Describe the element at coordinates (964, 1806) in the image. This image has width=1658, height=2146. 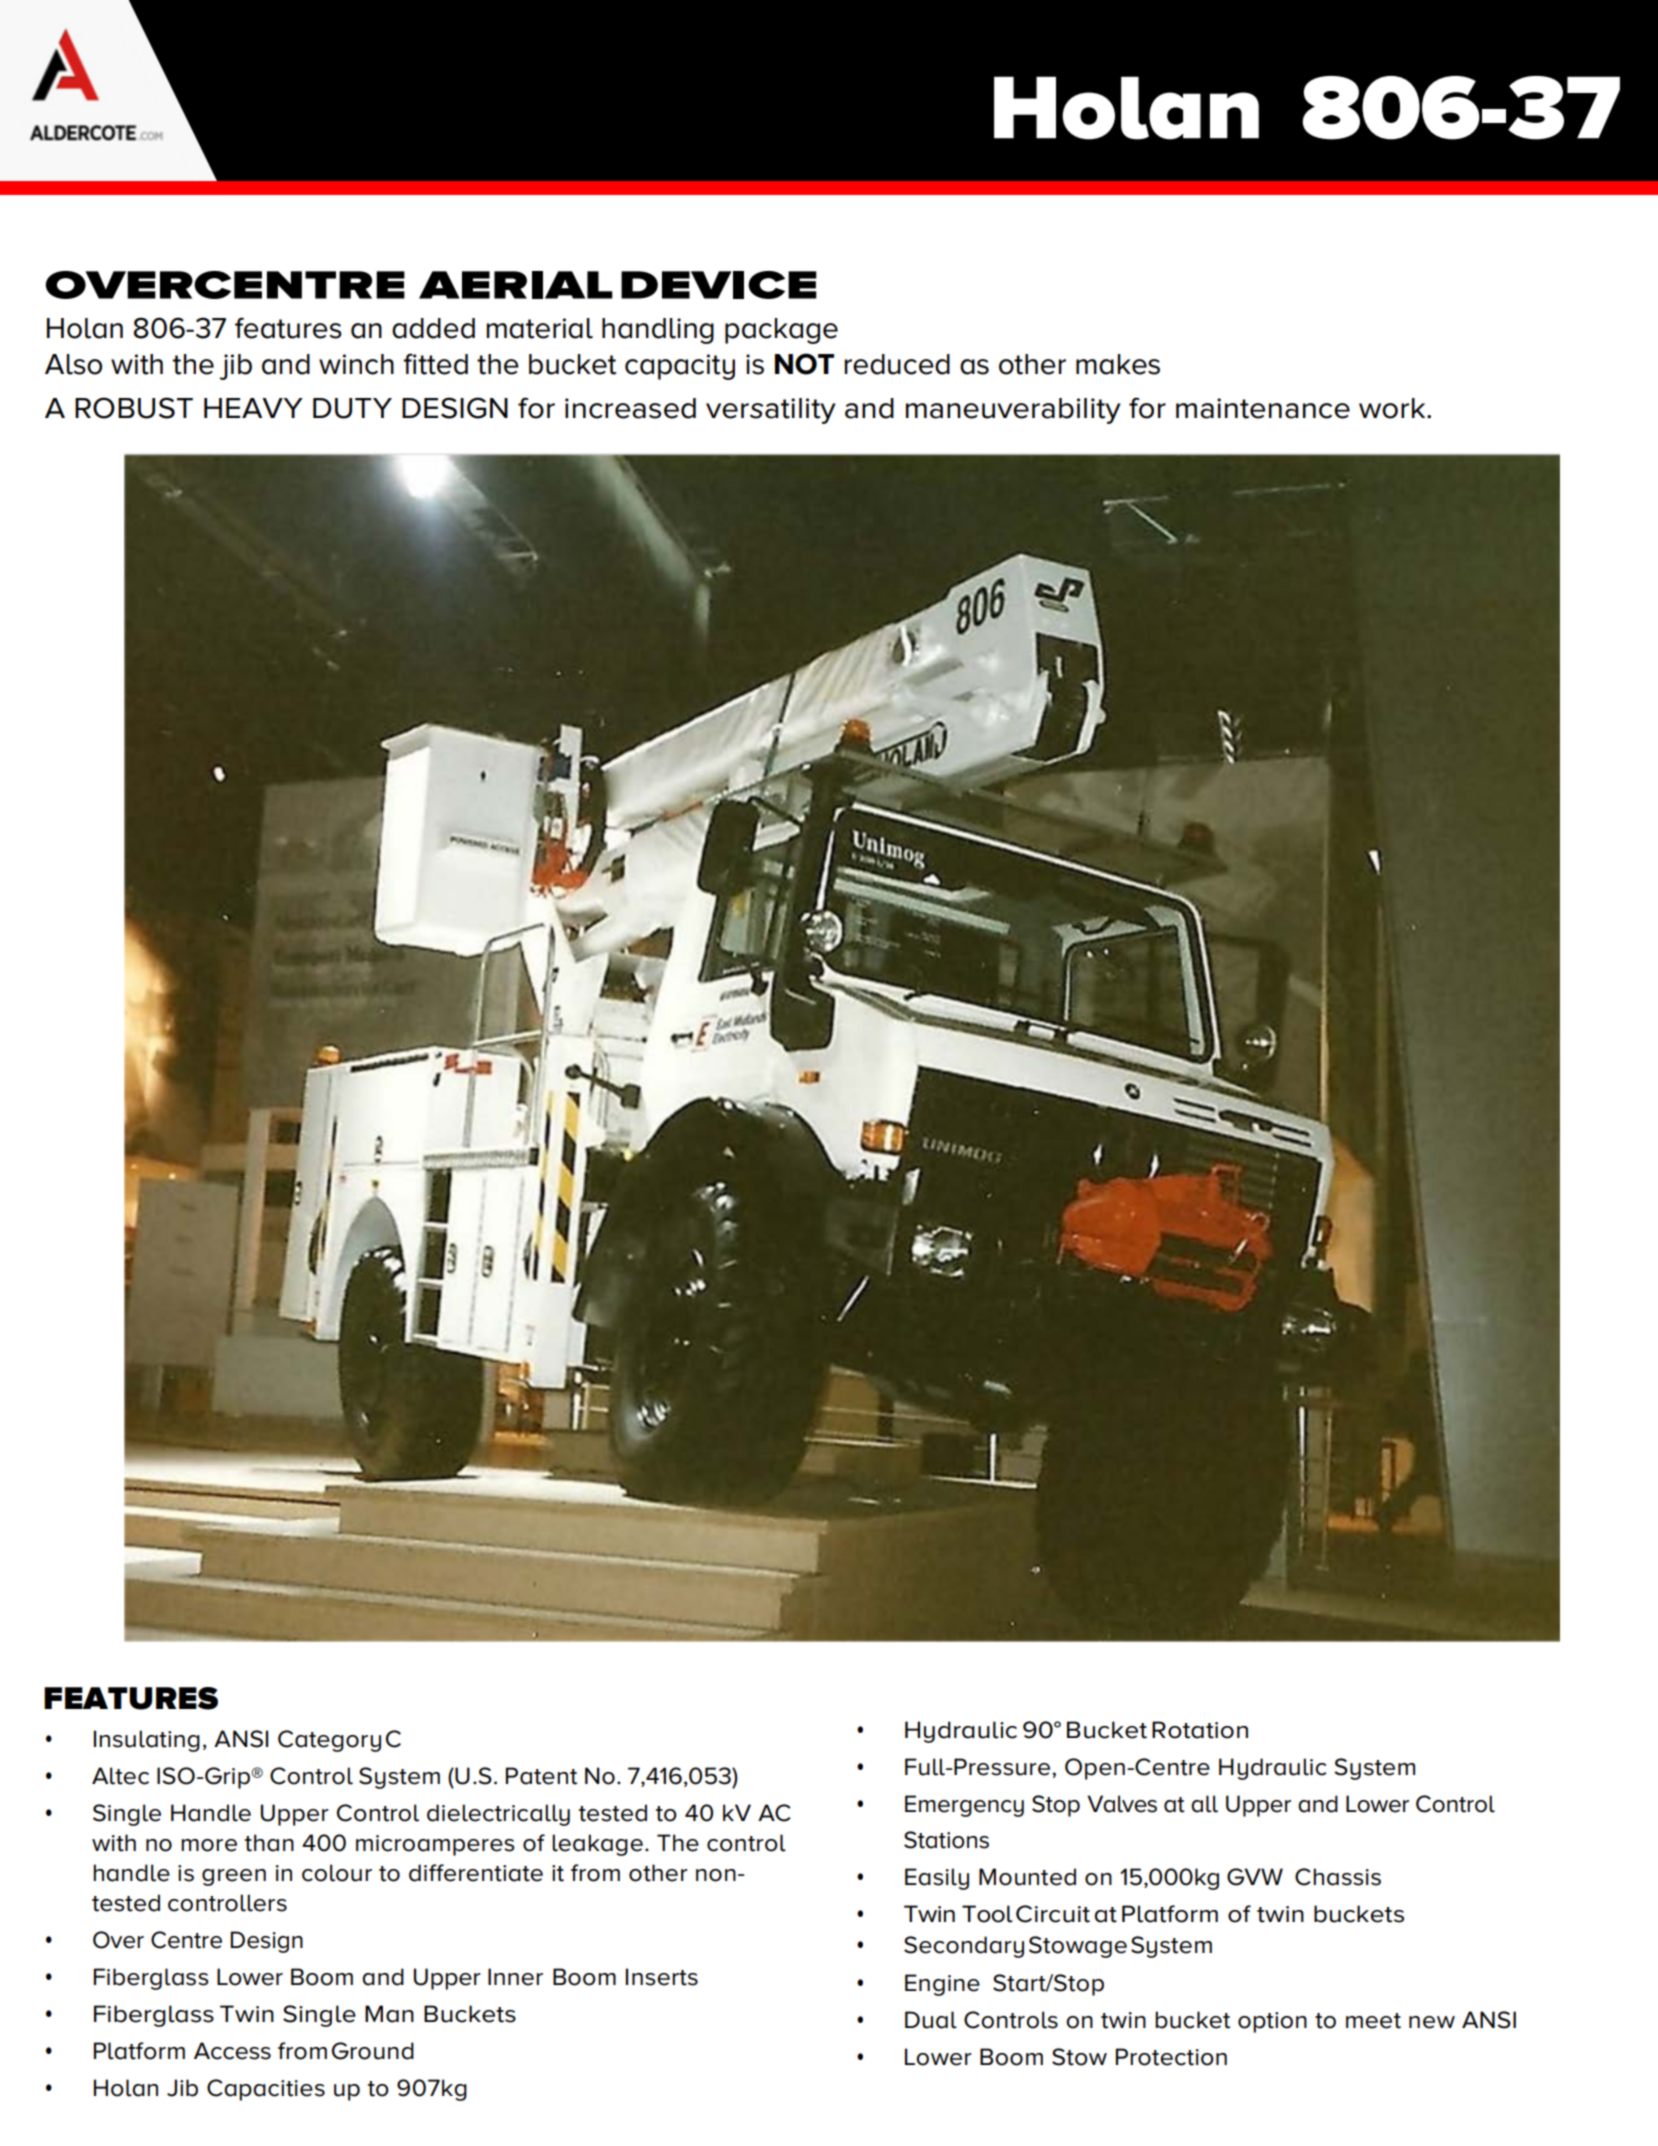
I see `Emergency` at that location.
